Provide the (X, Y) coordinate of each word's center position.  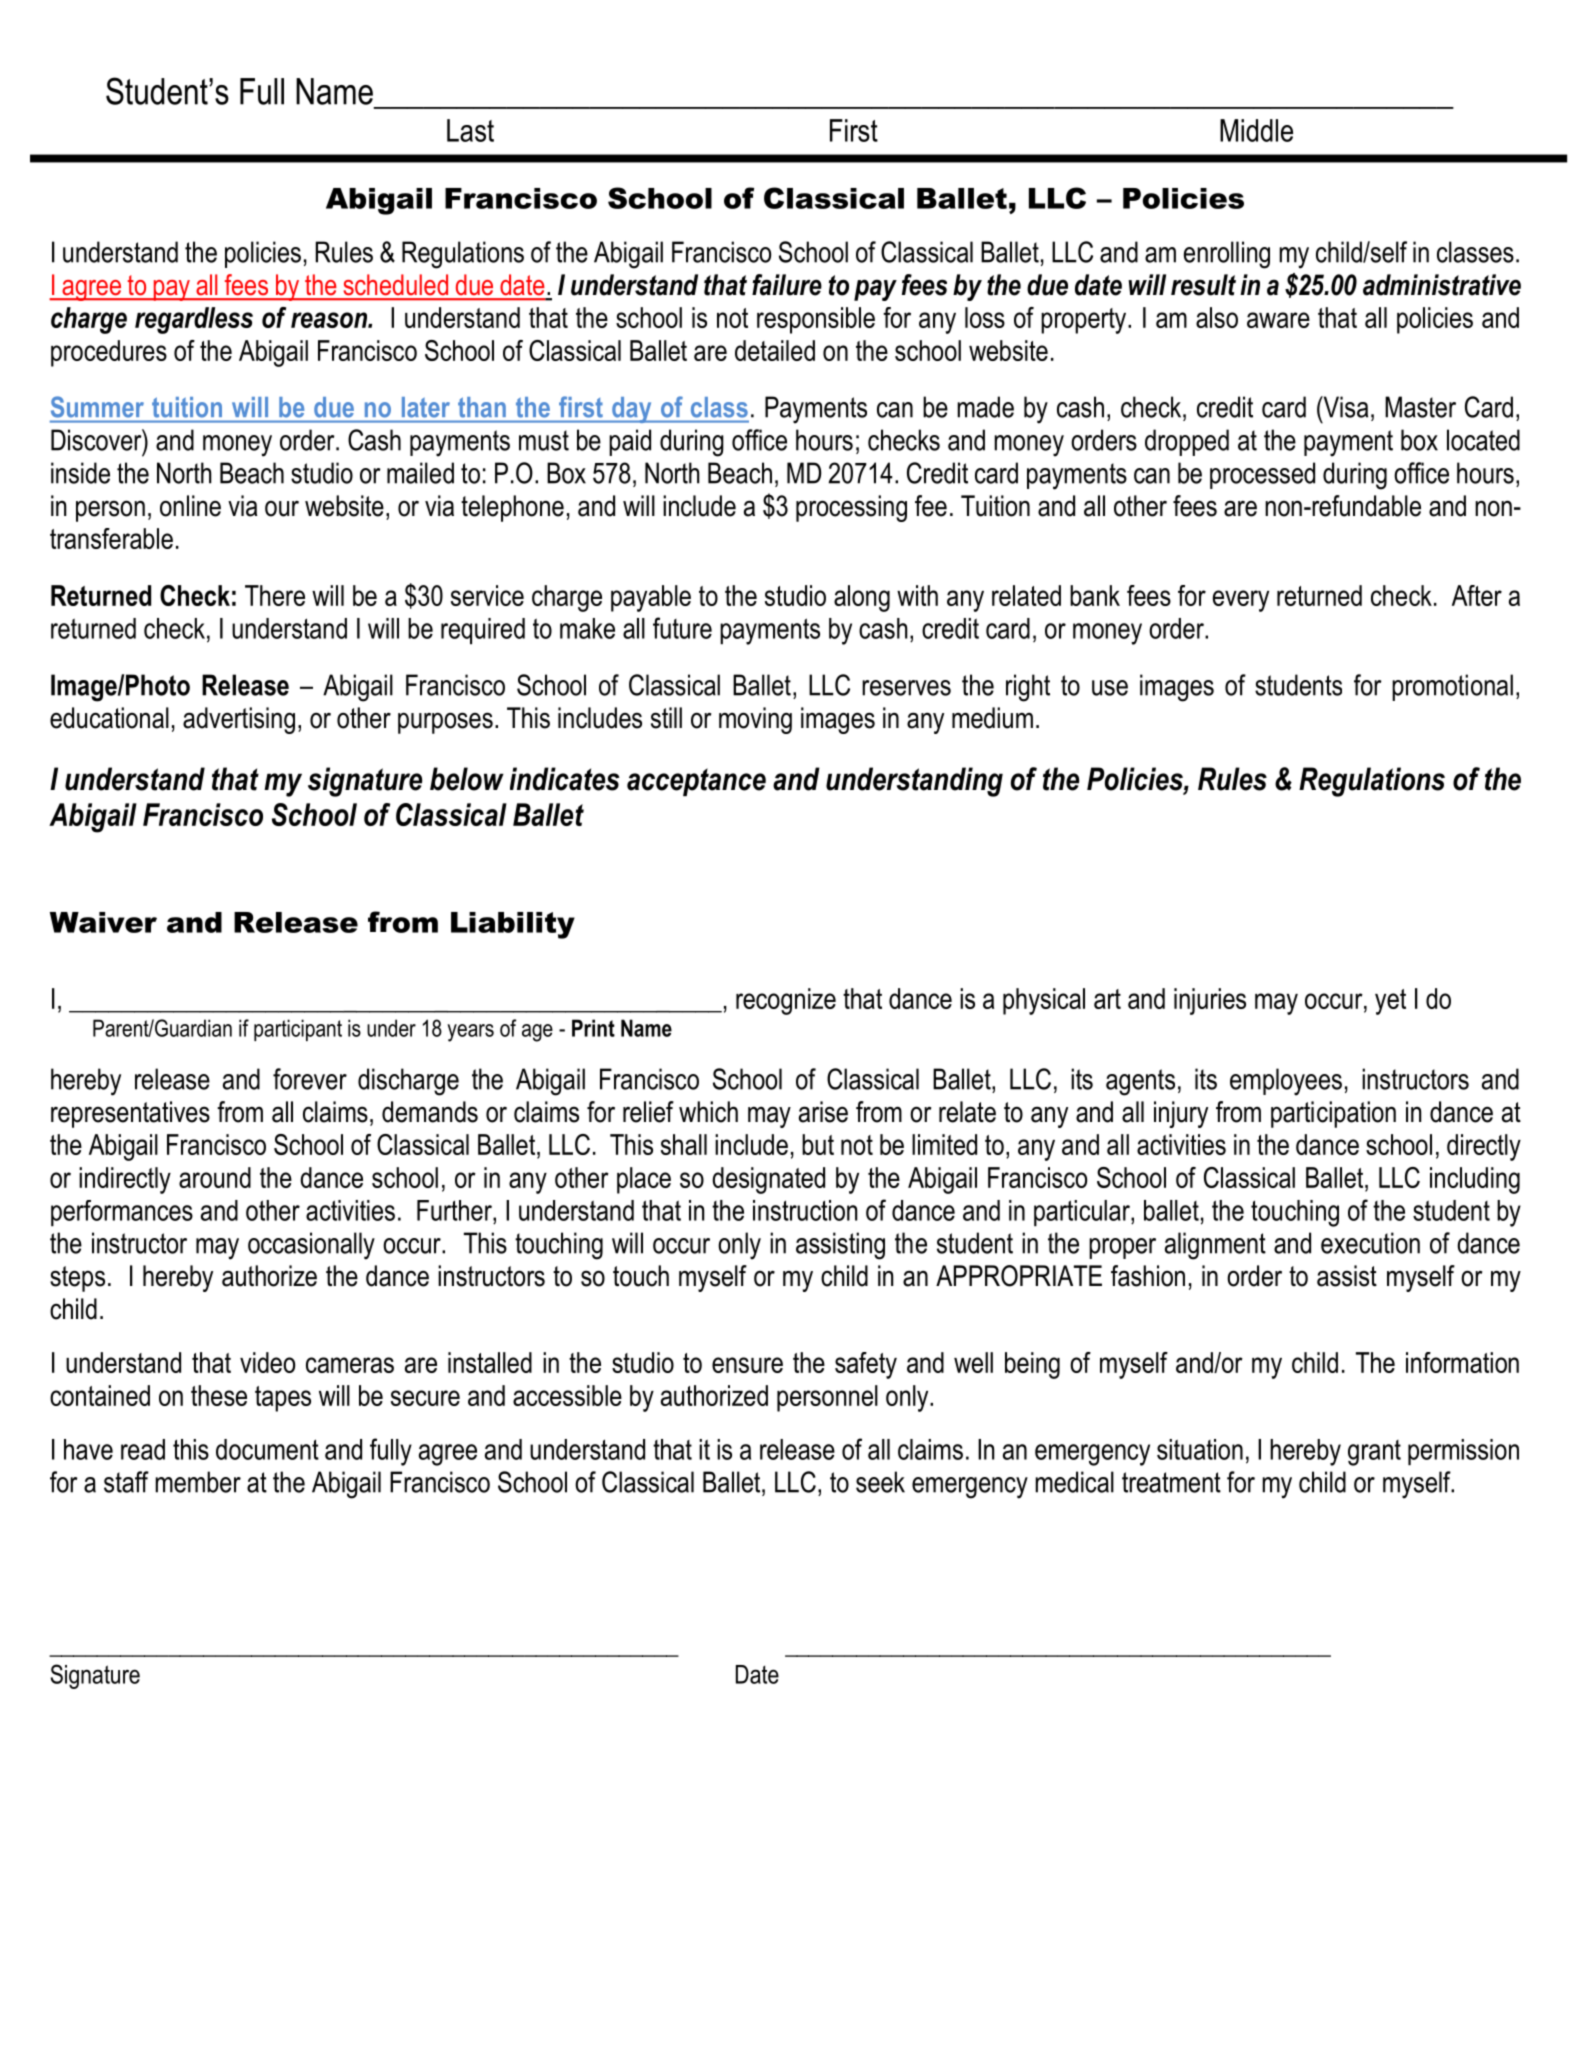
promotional (1452, 687)
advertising (239, 720)
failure (787, 285)
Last (470, 130)
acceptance (696, 782)
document (267, 1449)
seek (880, 1482)
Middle (1256, 130)
